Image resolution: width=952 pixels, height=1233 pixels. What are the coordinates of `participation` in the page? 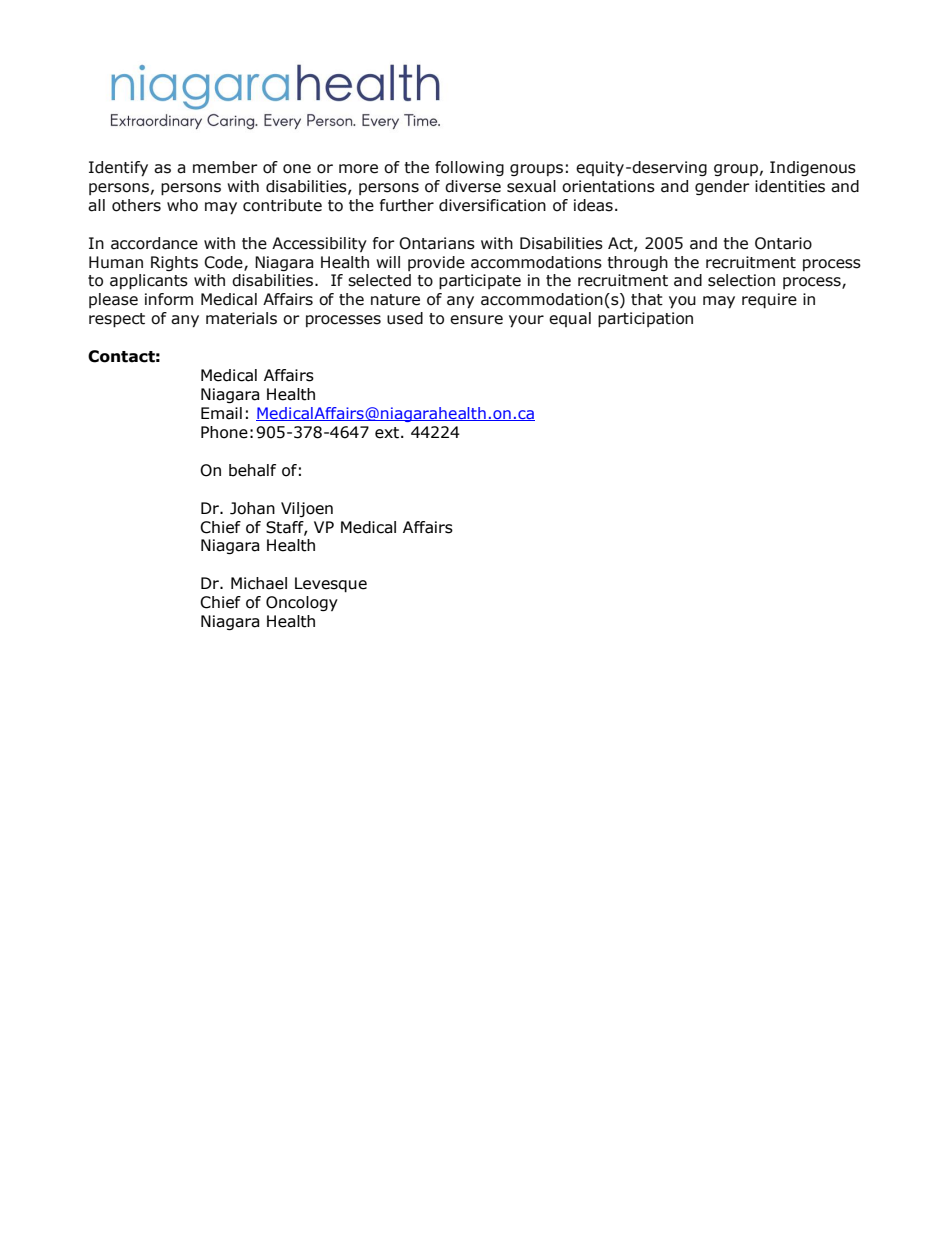 It's located at (645, 319).
